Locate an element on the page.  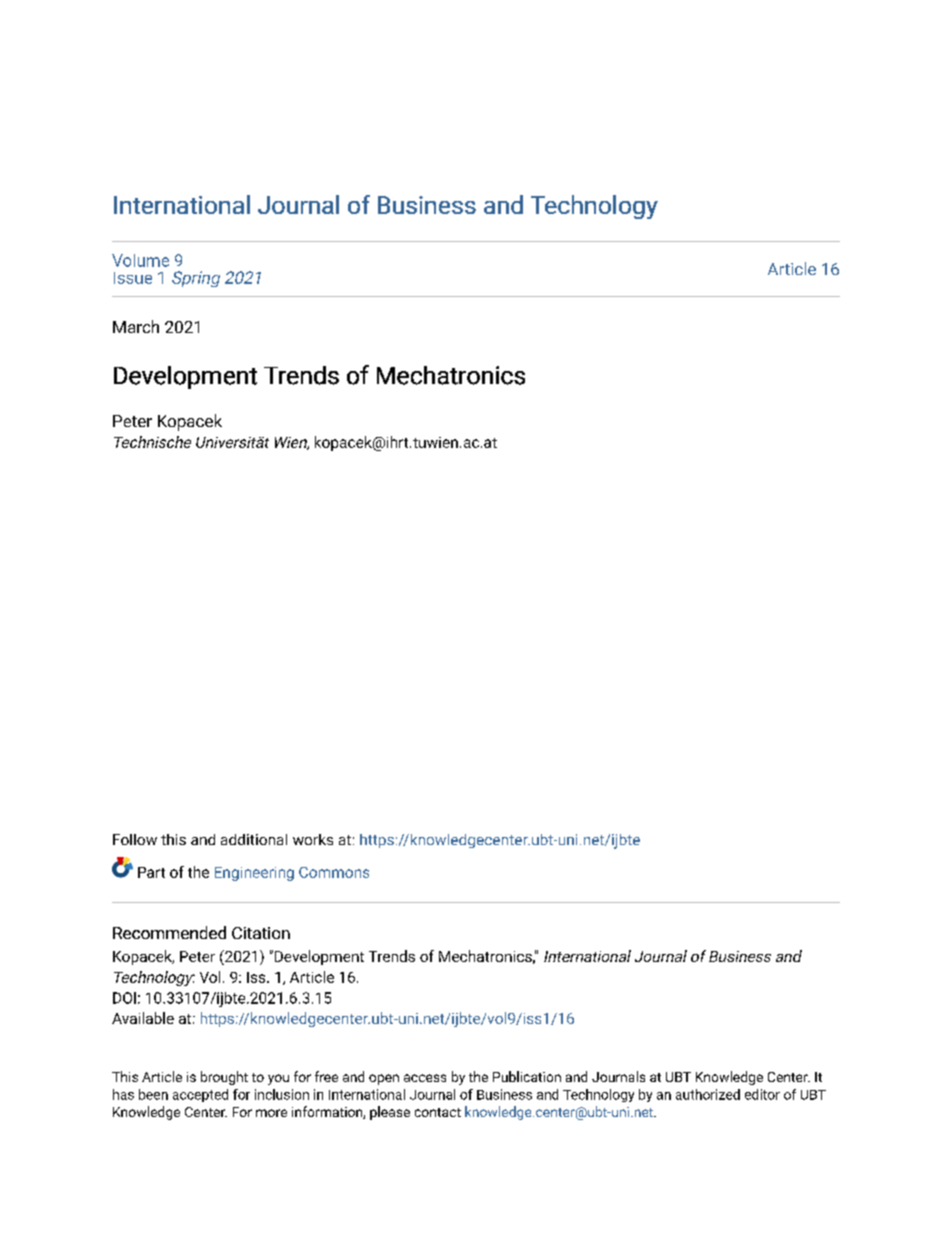
Issue is located at coordinates (133, 278).
